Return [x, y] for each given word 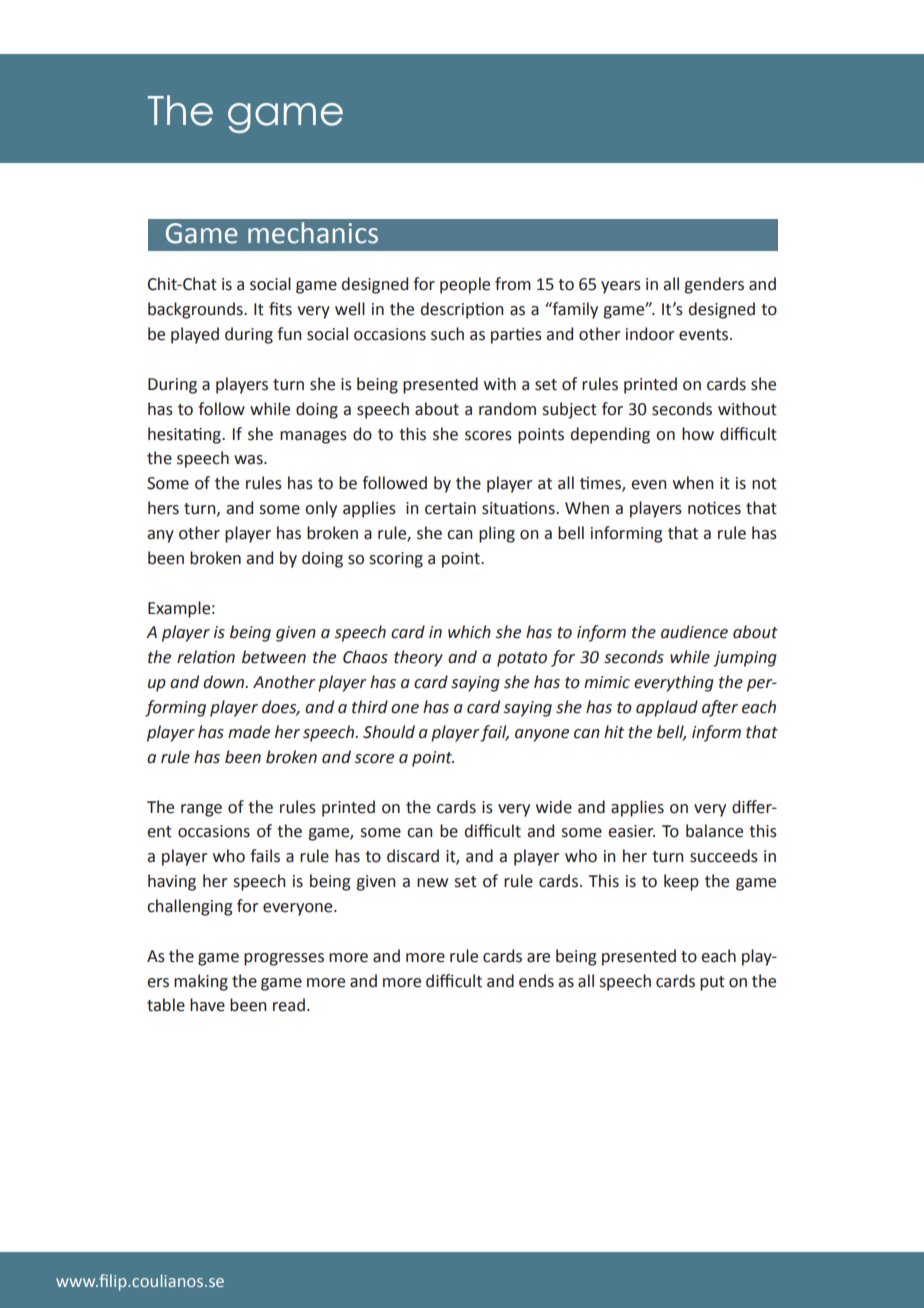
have [207, 1005]
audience [694, 632]
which [469, 632]
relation [206, 657]
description [462, 310]
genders [714, 285]
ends [536, 981]
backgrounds [196, 310]
